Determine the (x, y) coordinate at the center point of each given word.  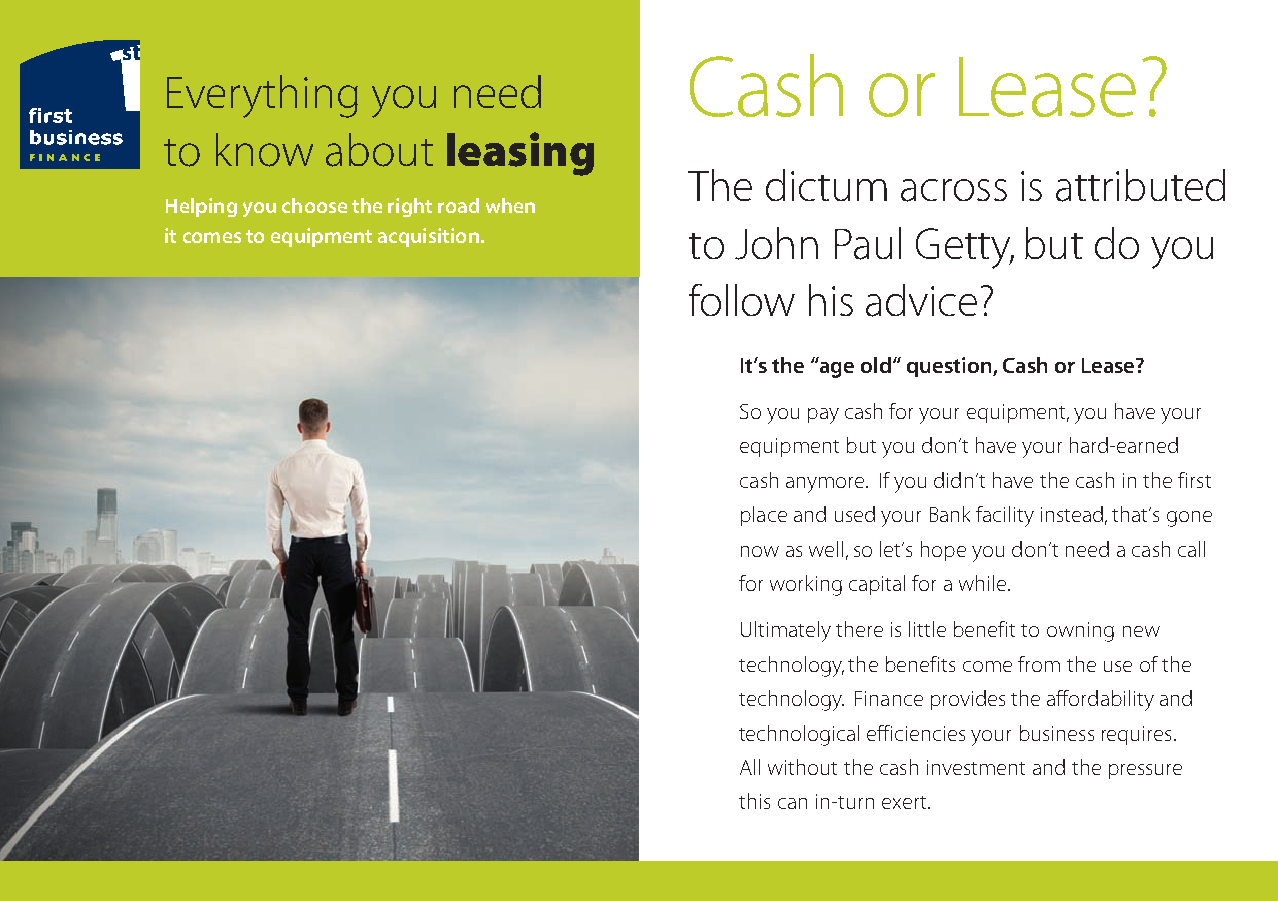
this (754, 801)
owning (1080, 632)
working (806, 585)
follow (742, 300)
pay (823, 416)
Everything (262, 96)
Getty (964, 248)
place (764, 516)
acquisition (428, 237)
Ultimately (786, 631)
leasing (520, 154)
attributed (1140, 185)
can (792, 803)
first (1194, 480)
